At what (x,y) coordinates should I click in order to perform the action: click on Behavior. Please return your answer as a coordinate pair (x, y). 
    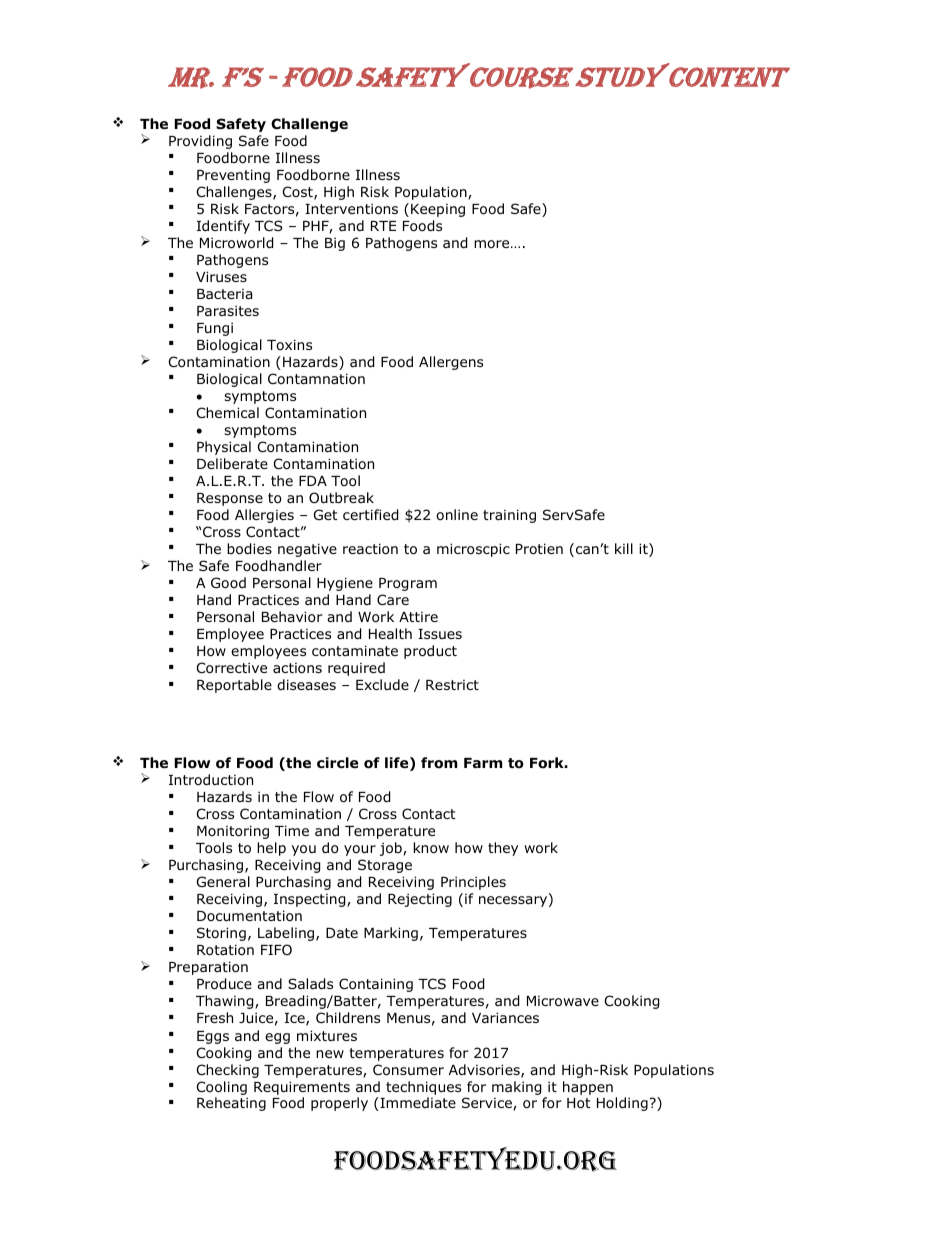
    Looking at the image, I should click on (292, 617).
